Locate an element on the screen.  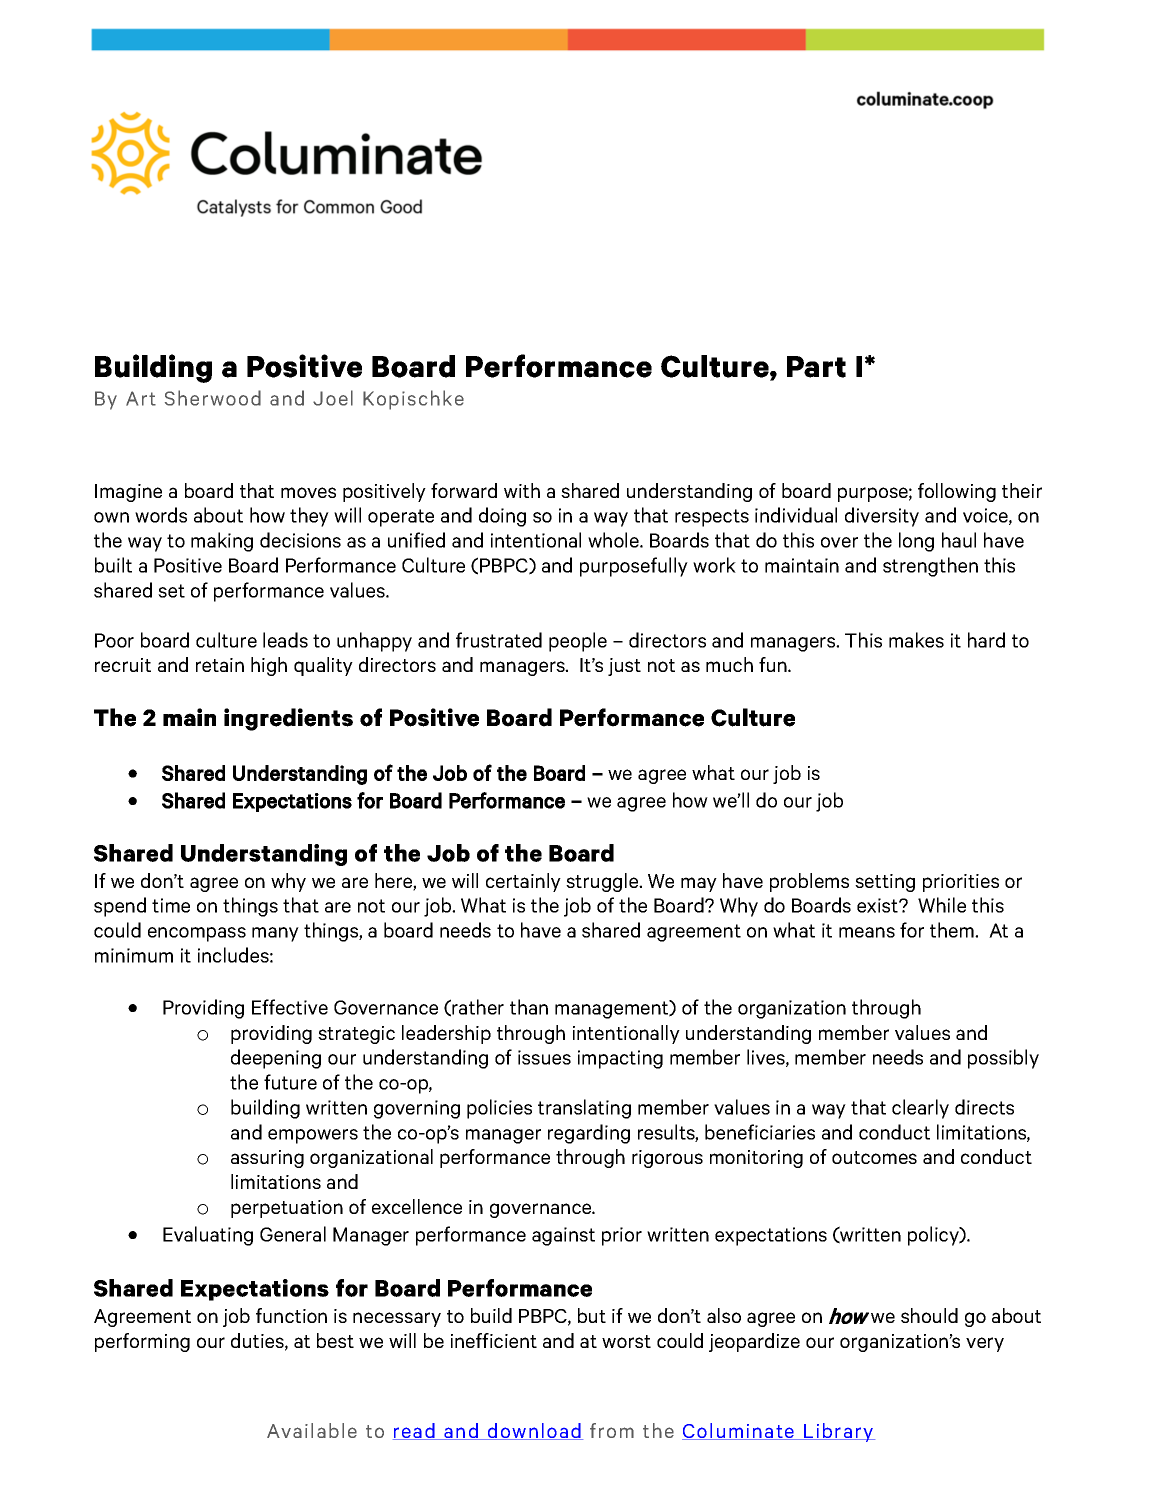
struggle is located at coordinates (603, 882).
